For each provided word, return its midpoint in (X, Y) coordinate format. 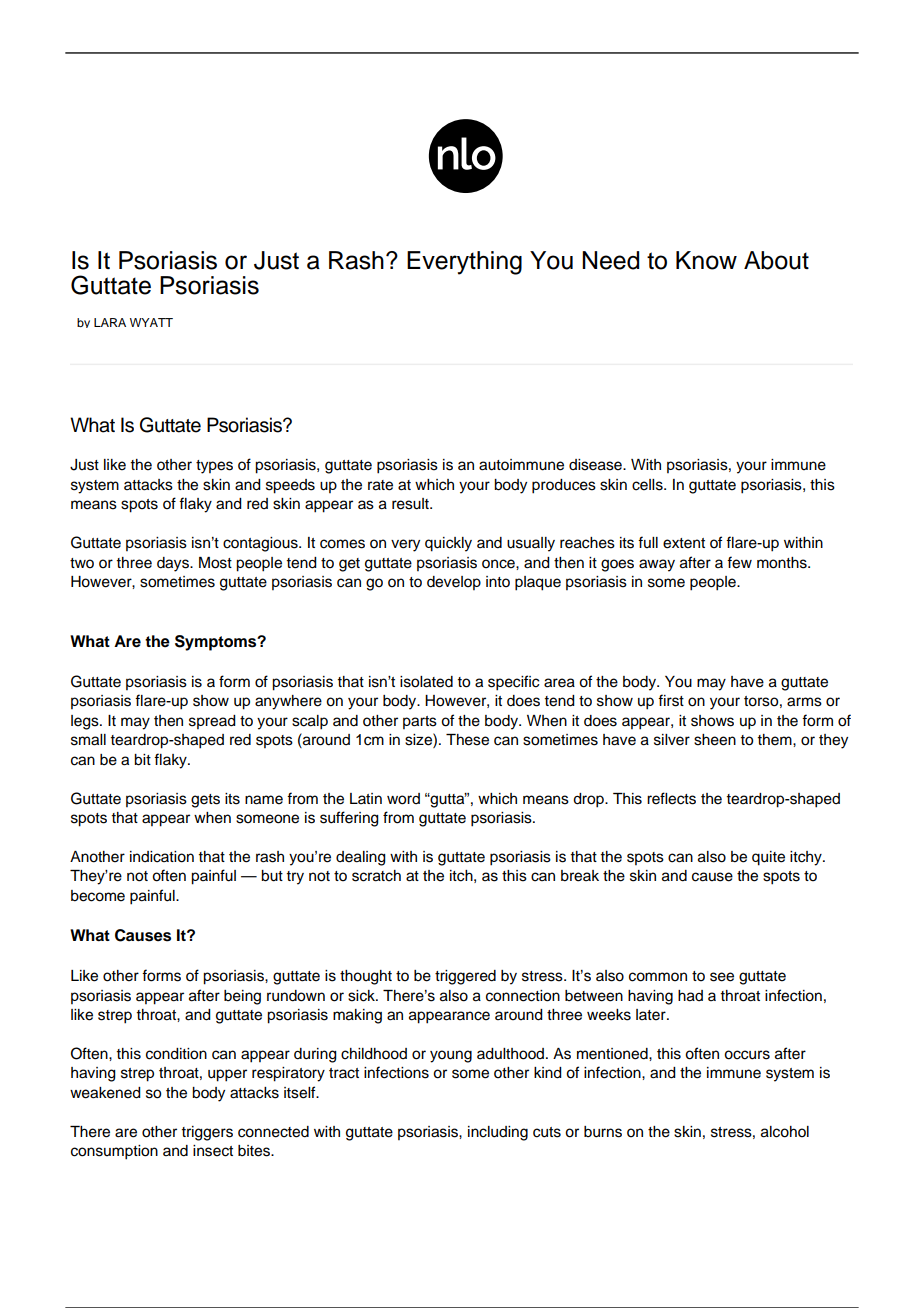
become (98, 896)
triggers (207, 1133)
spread (212, 722)
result (411, 504)
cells (648, 485)
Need (610, 260)
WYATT (151, 322)
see (722, 977)
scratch (376, 876)
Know (706, 260)
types (214, 467)
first (671, 700)
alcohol (785, 1132)
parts (420, 722)
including (498, 1133)
